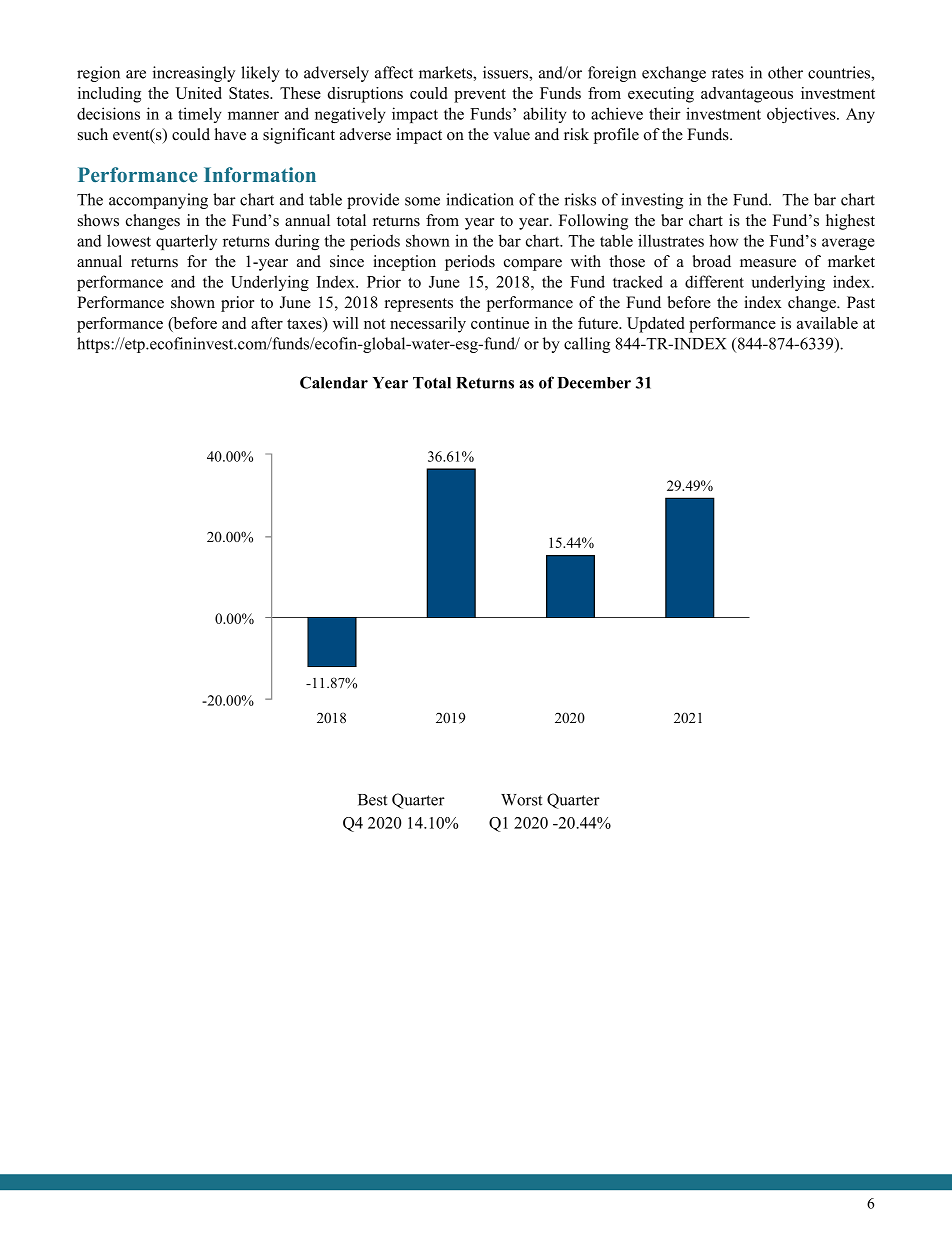  Describe the element at coordinates (587, 345) in the screenshot. I see `calling` at that location.
